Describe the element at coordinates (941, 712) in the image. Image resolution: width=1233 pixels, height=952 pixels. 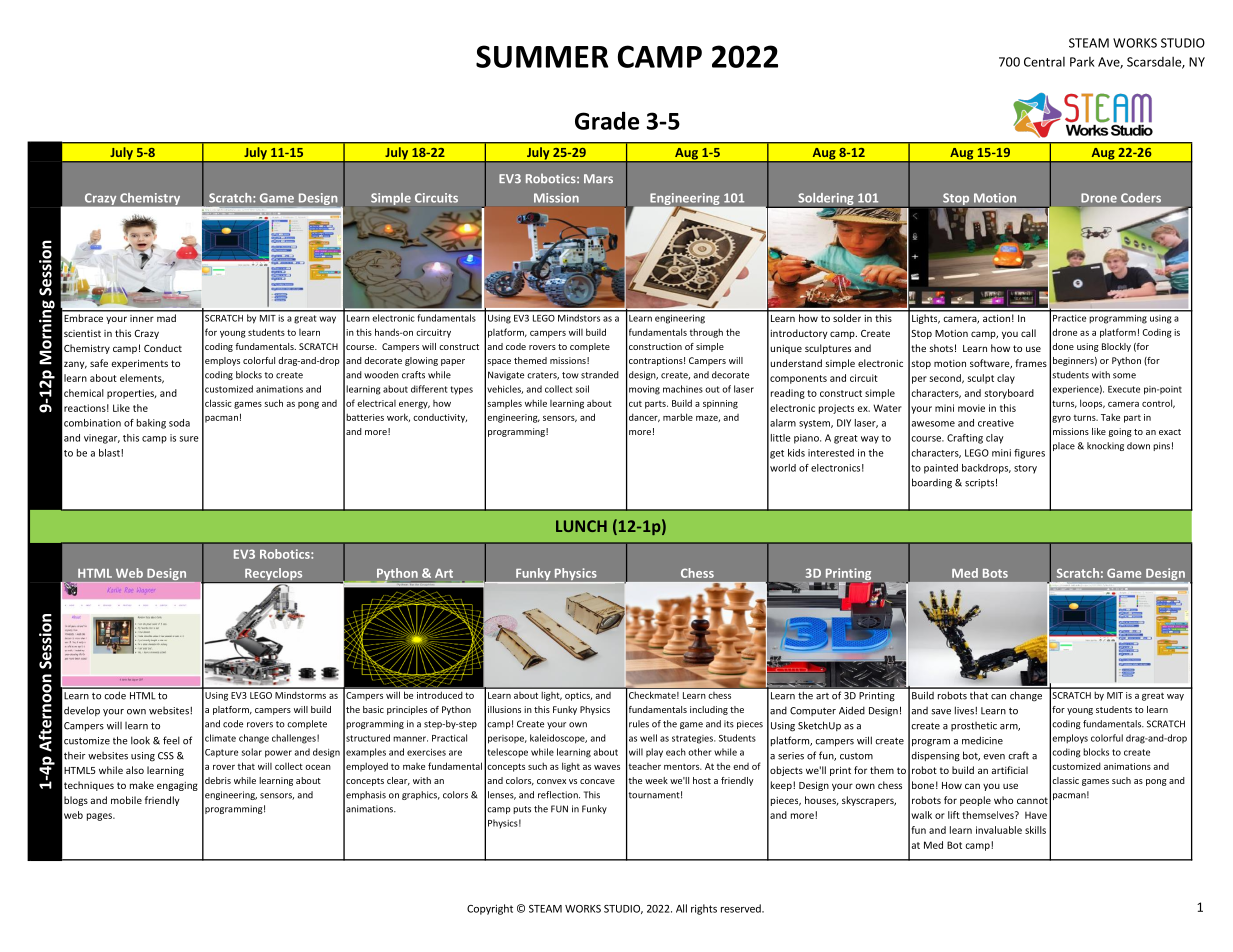
I see `save` at that location.
